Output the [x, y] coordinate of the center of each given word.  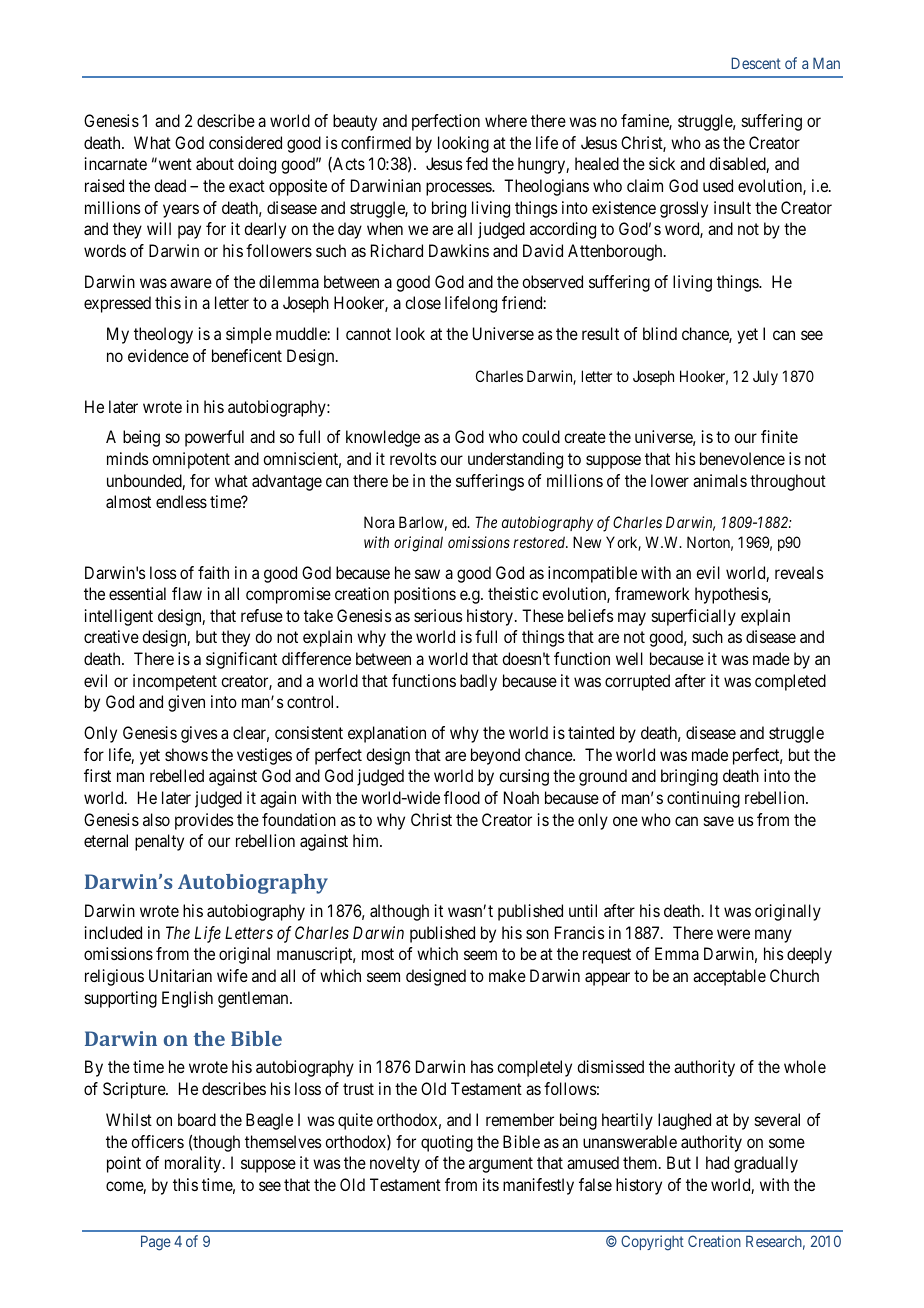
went [174, 164]
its [491, 1184]
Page [156, 1243]
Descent [756, 63]
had [717, 1162]
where [506, 120]
